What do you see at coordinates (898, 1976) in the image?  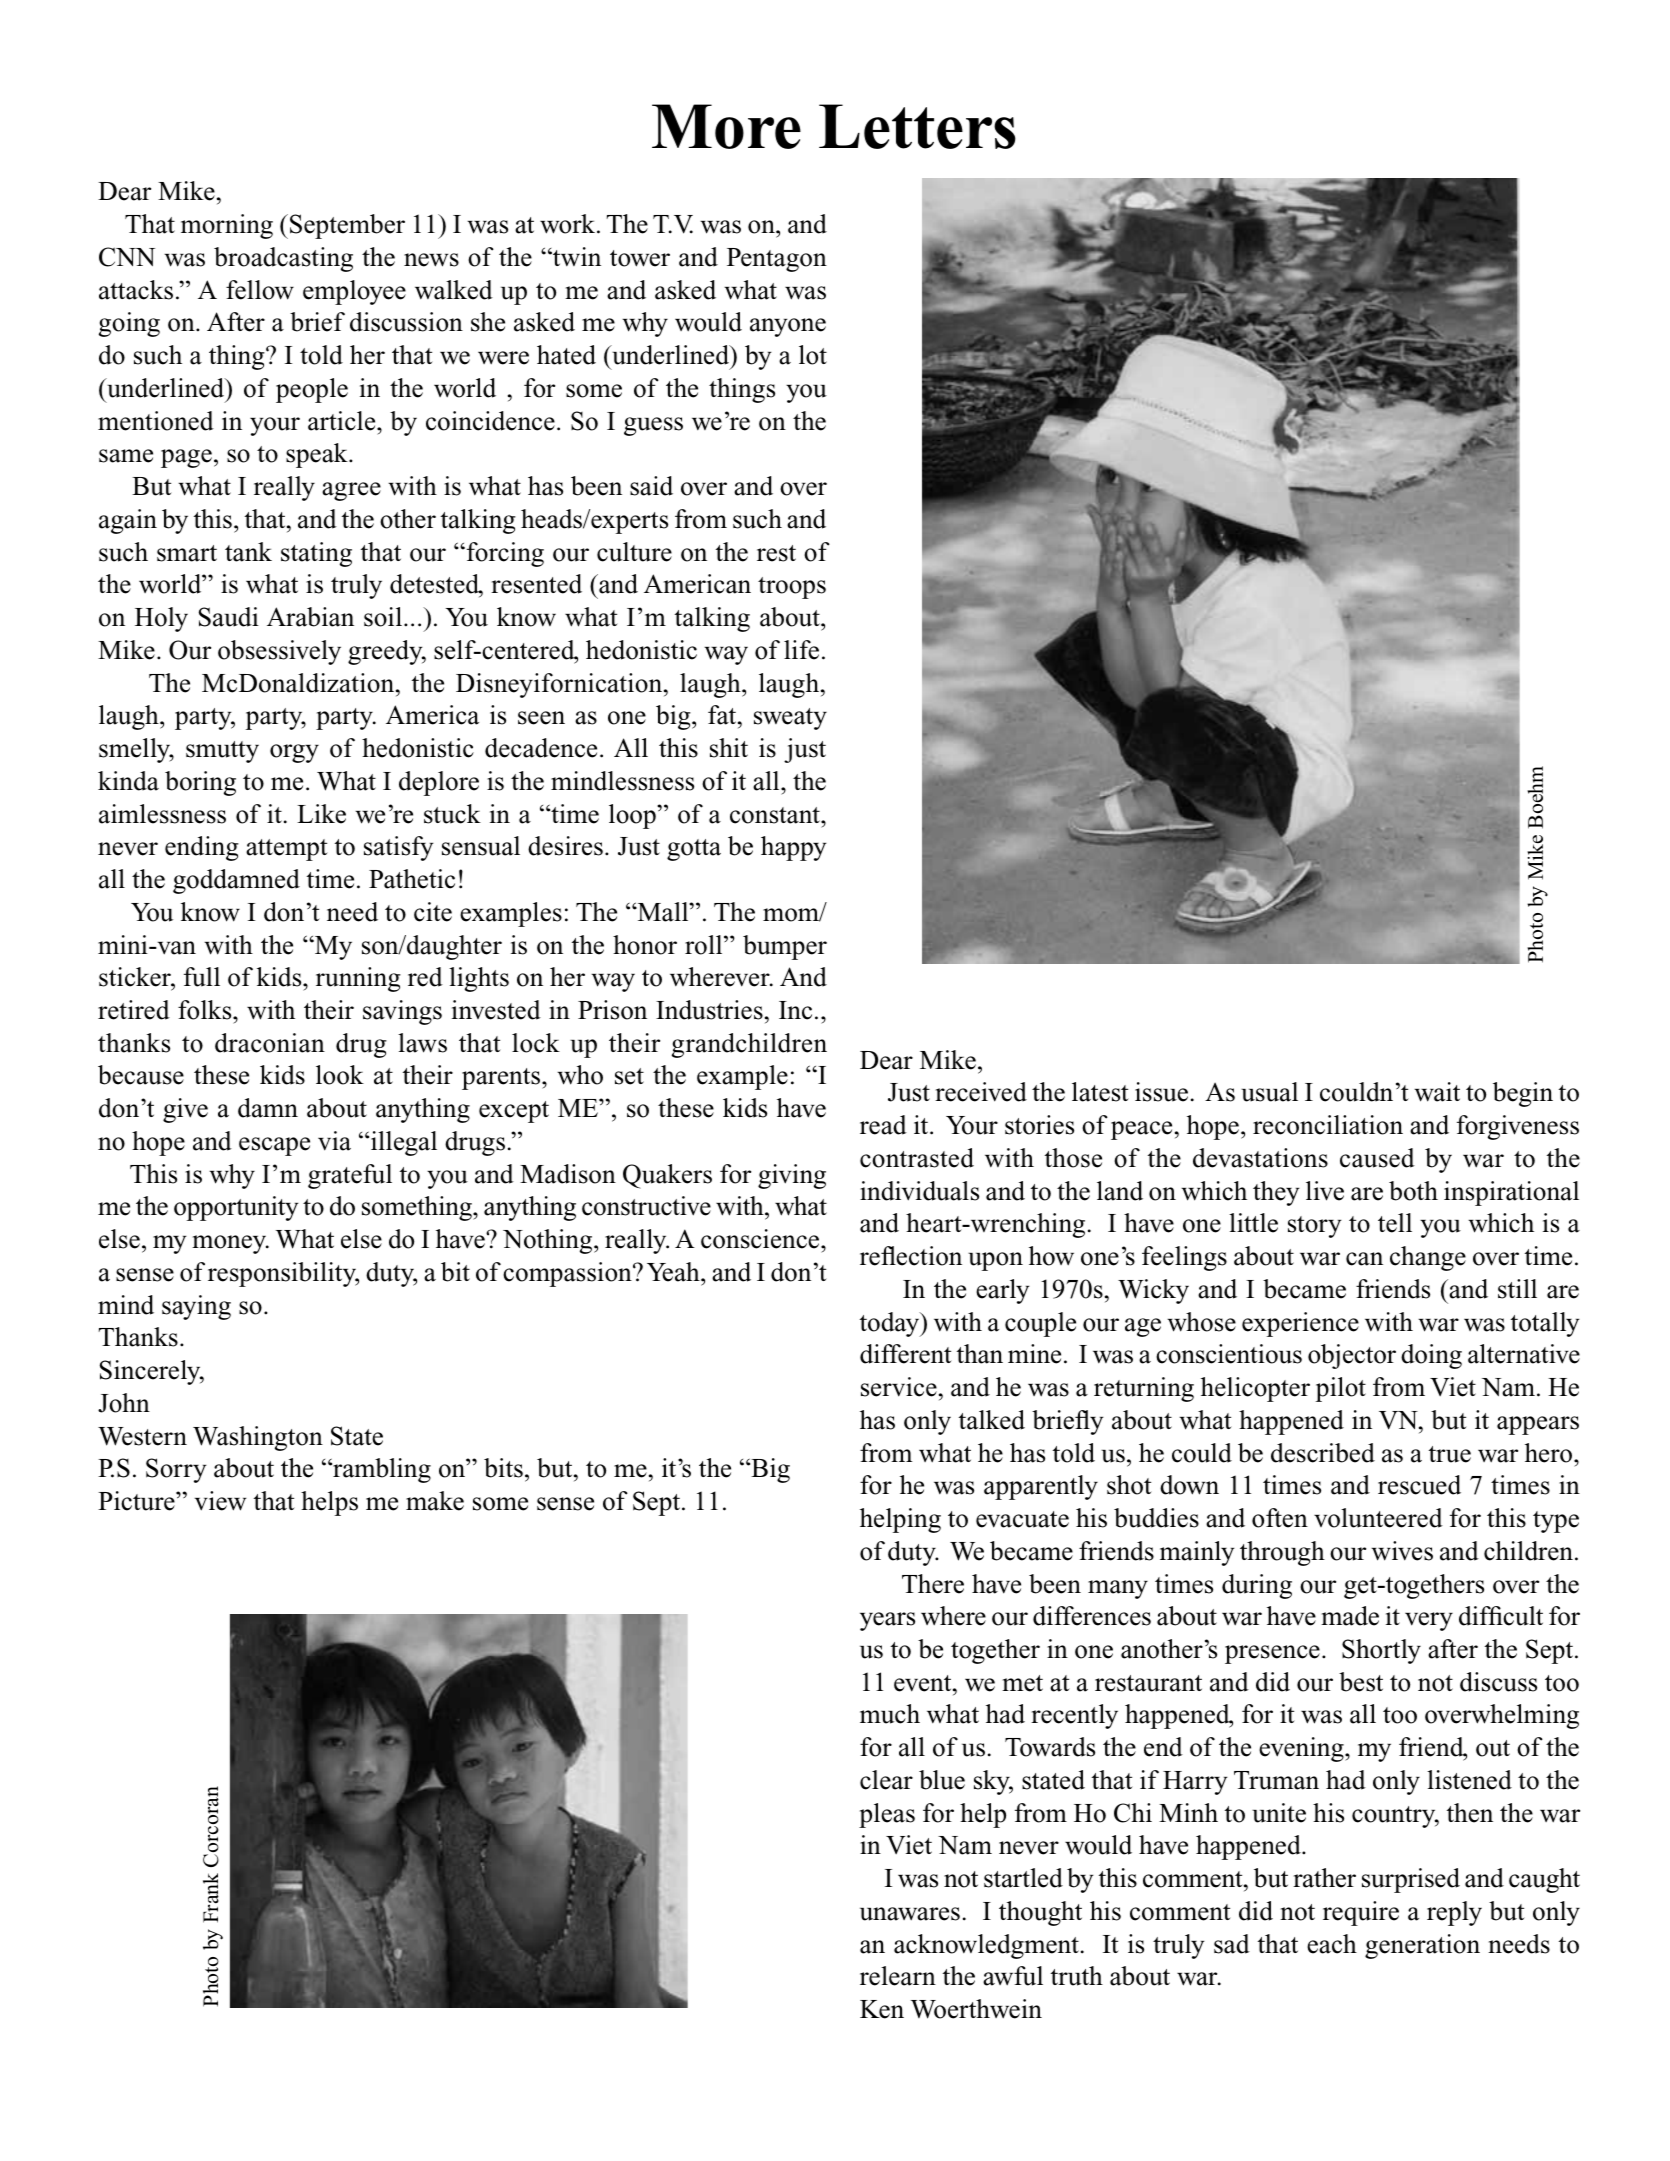 I see `relearn` at bounding box center [898, 1976].
